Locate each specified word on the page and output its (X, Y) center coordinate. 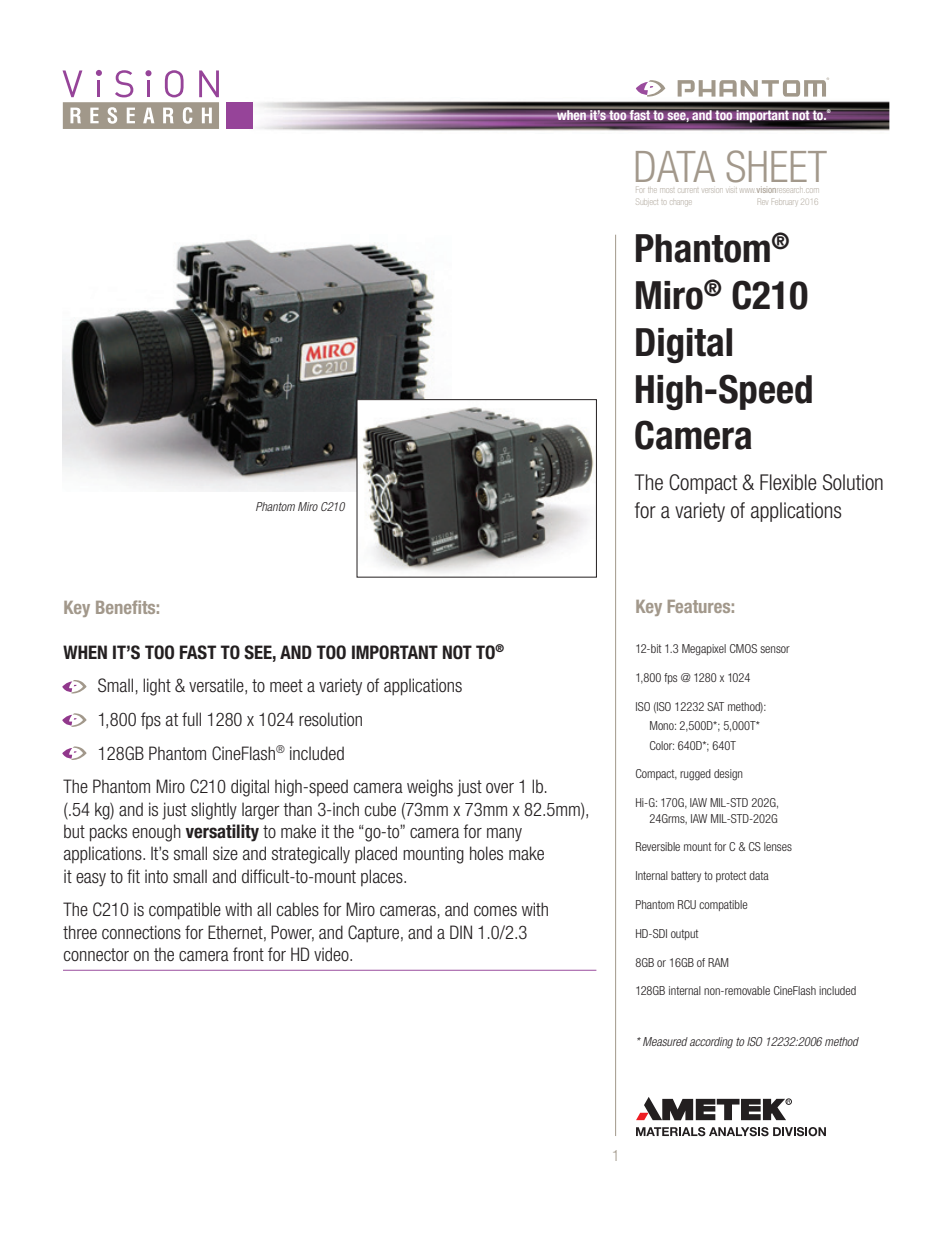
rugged (695, 775)
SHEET (776, 166)
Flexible (788, 482)
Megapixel (704, 650)
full (191, 719)
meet (286, 685)
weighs (430, 788)
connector (96, 954)
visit (732, 190)
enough (156, 833)
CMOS (743, 648)
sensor (775, 649)
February (786, 202)
